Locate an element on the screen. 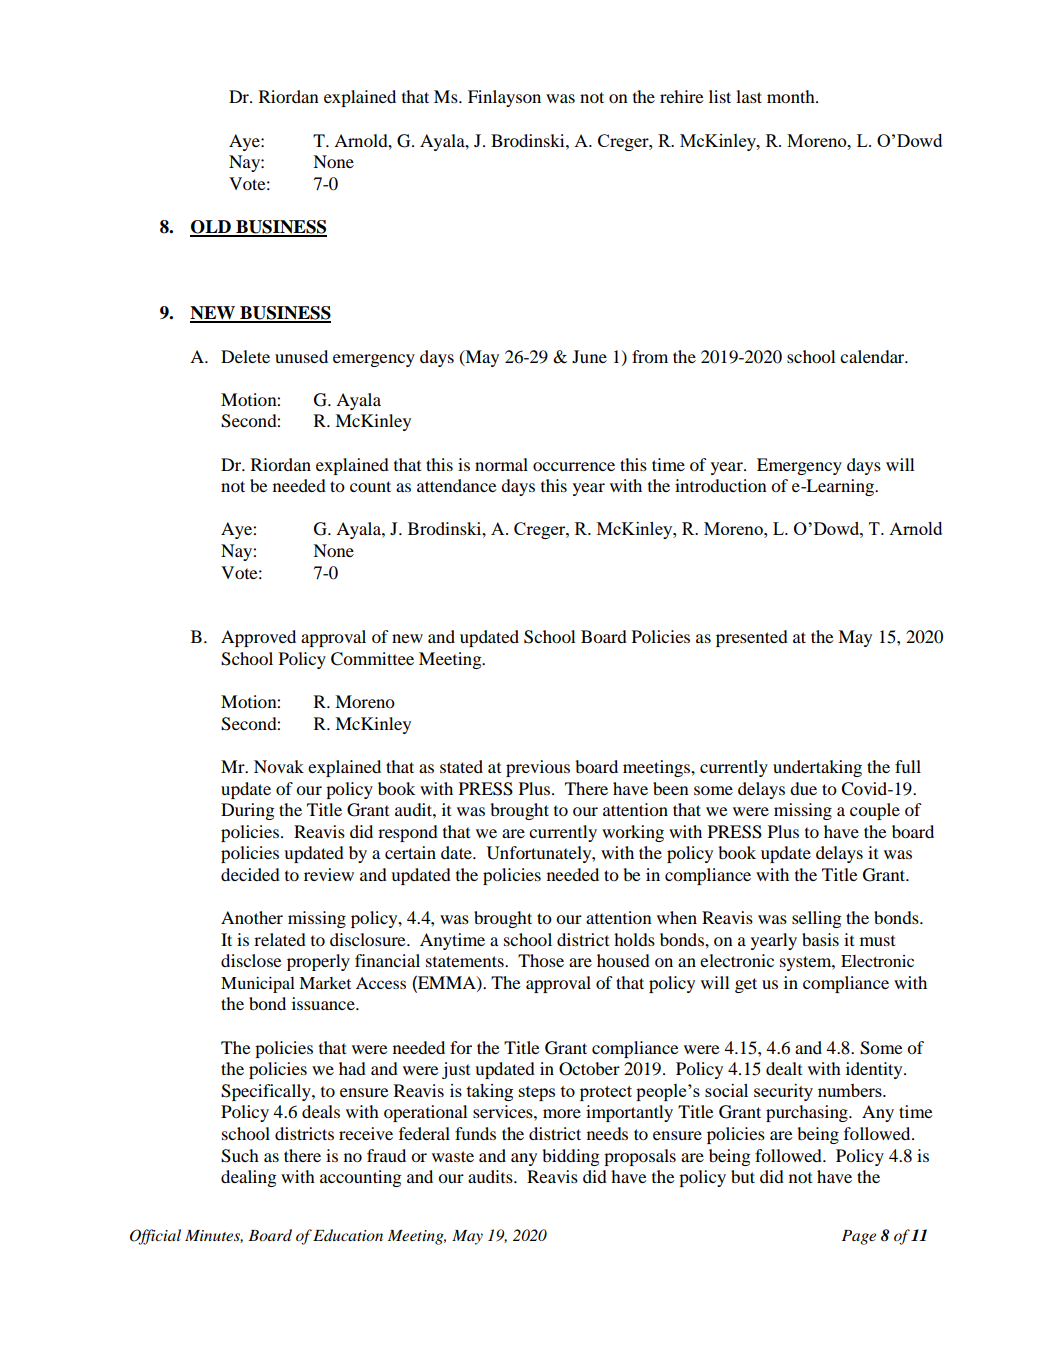  Page is located at coordinates (859, 1237).
